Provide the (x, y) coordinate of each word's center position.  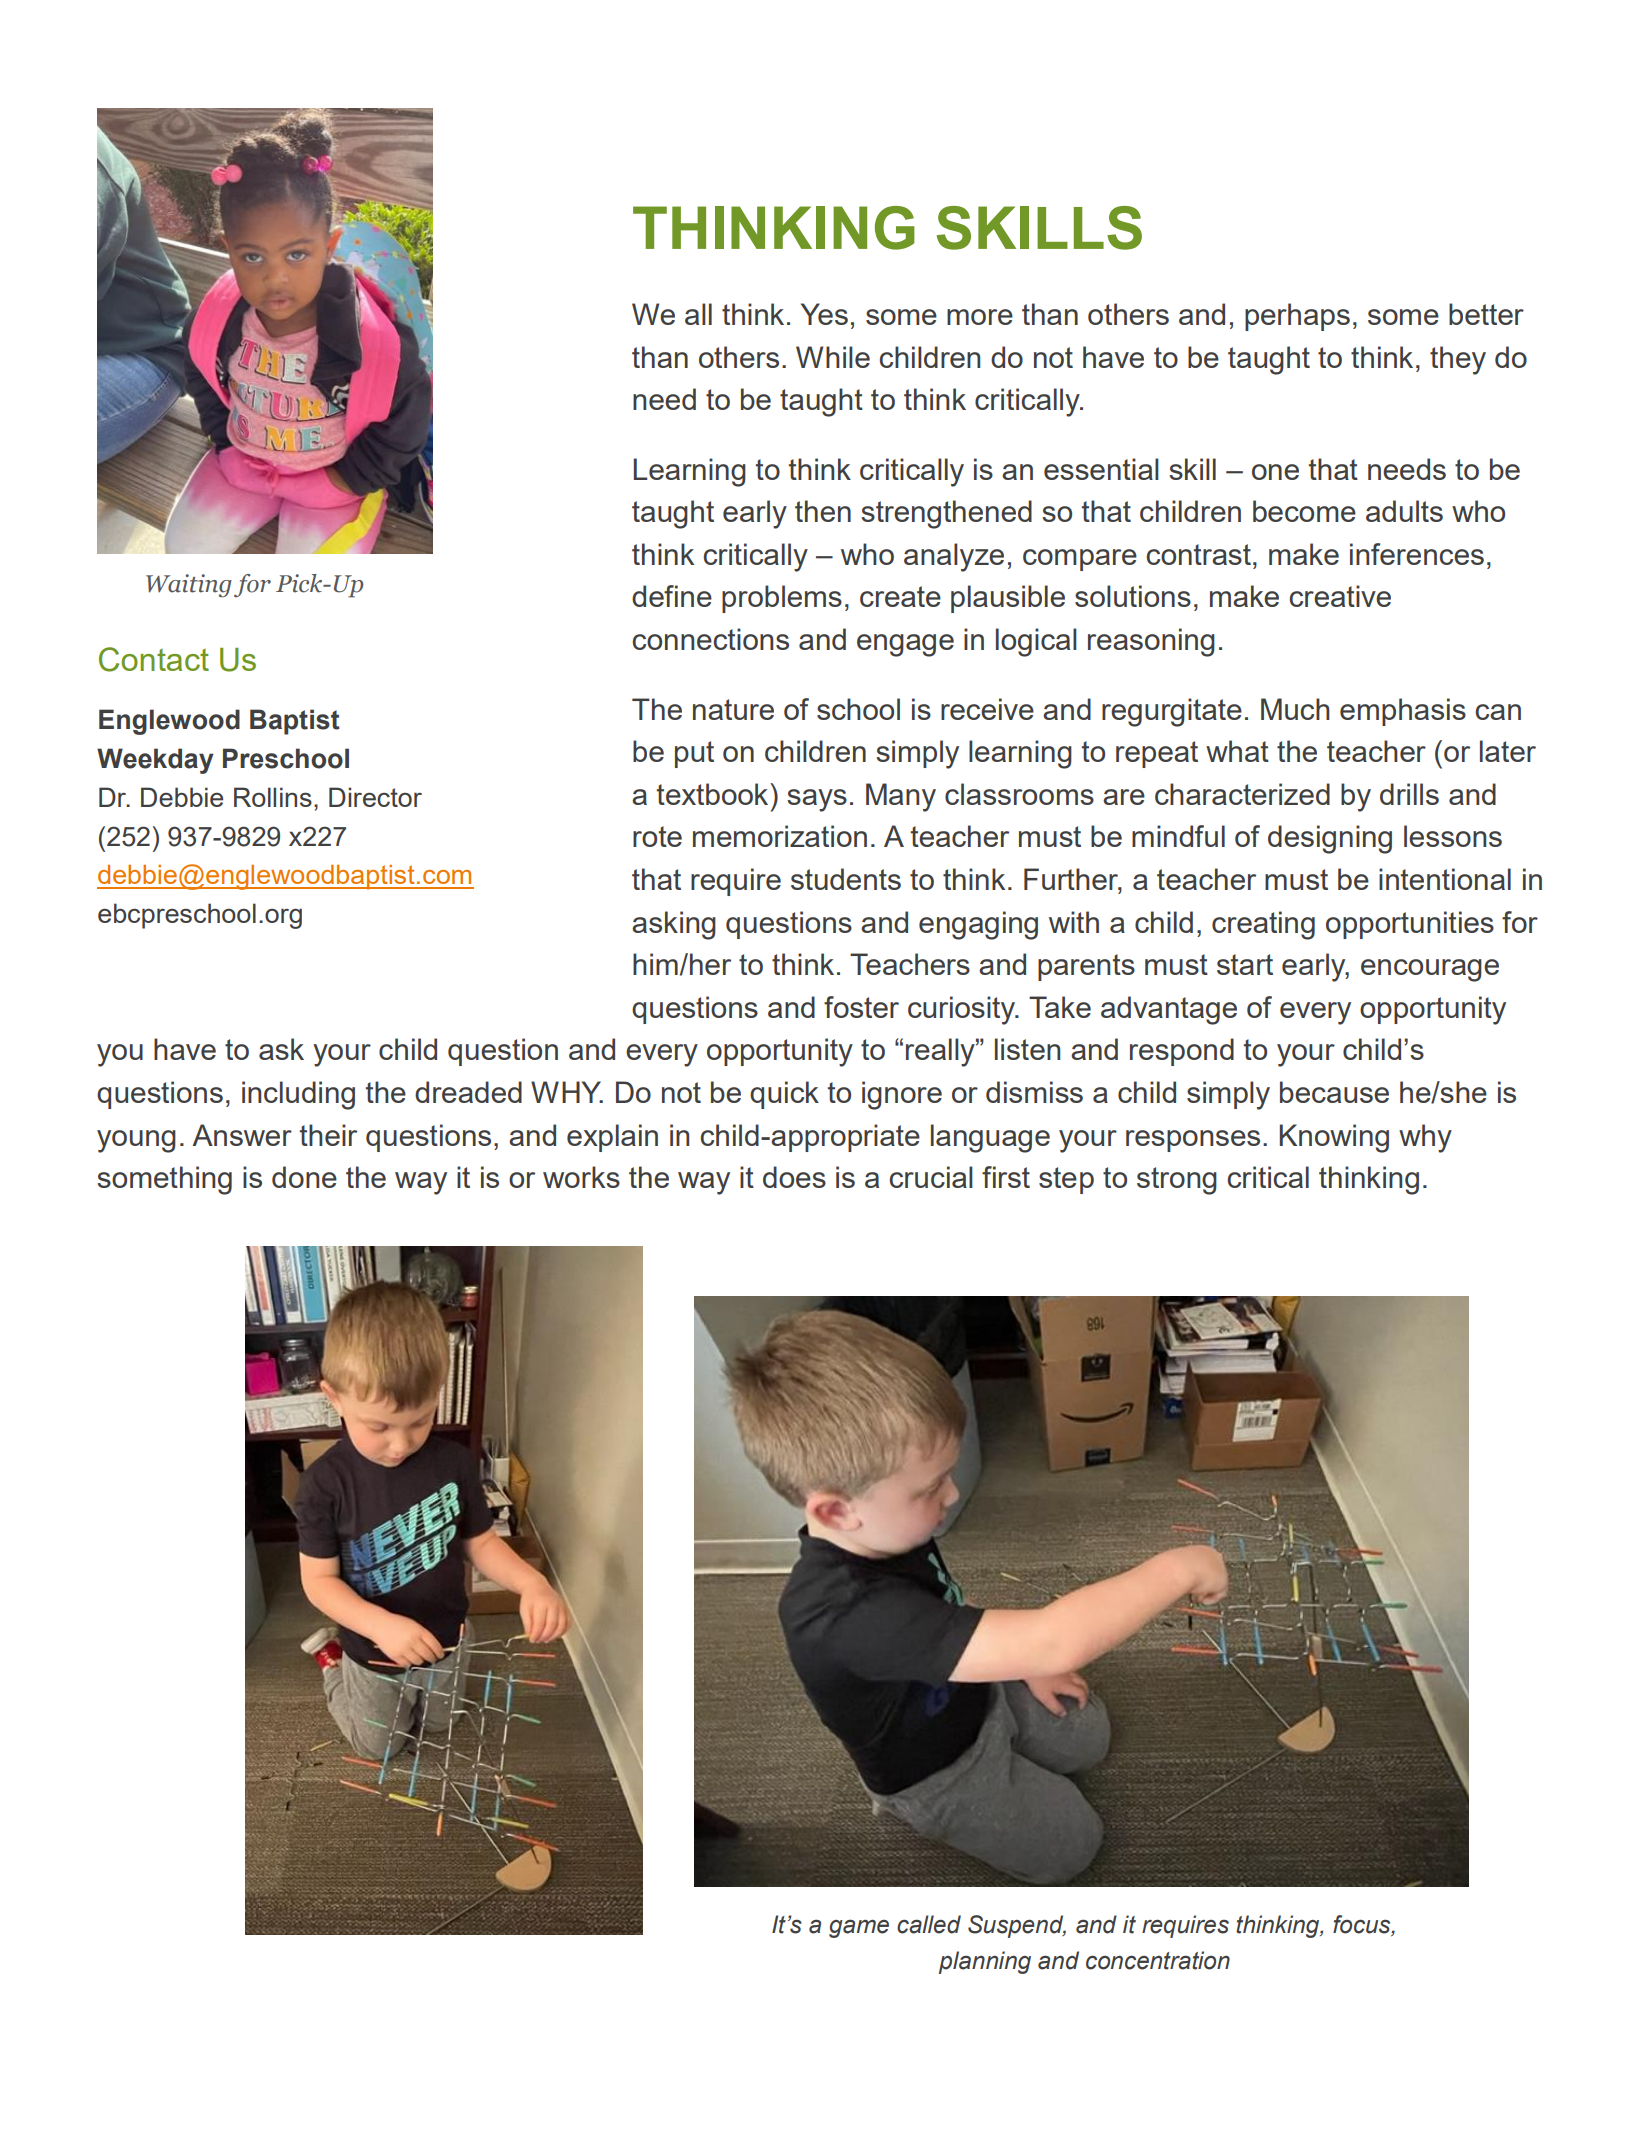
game (859, 1928)
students (846, 879)
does (794, 1177)
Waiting (189, 586)
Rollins (273, 797)
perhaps (1297, 317)
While (833, 357)
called (929, 1924)
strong (1177, 1181)
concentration (1158, 1960)
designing (1330, 839)
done (304, 1177)
